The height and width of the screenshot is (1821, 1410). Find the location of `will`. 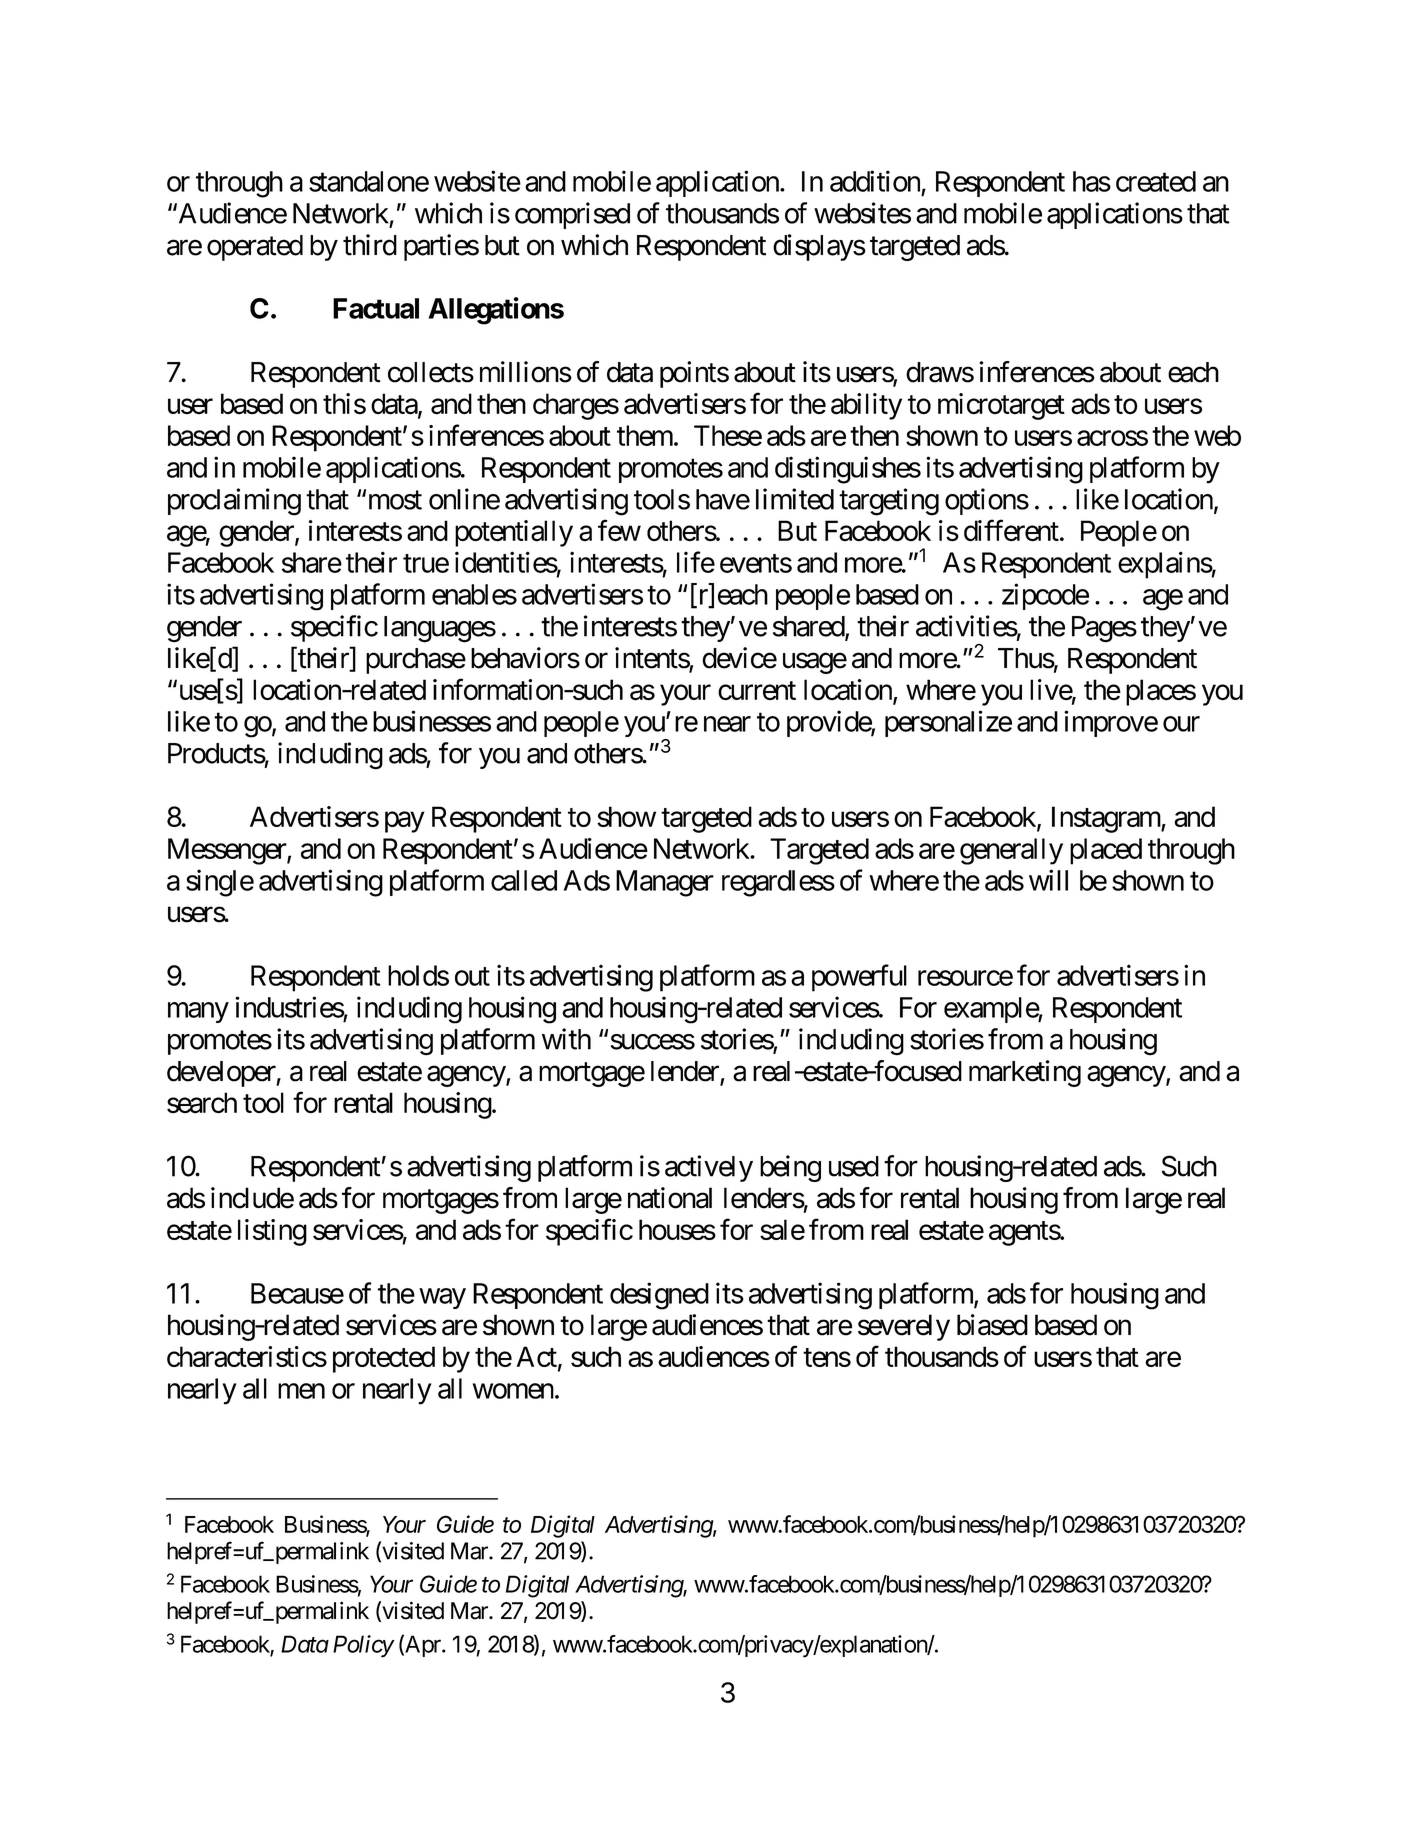

will is located at coordinates (1048, 880).
